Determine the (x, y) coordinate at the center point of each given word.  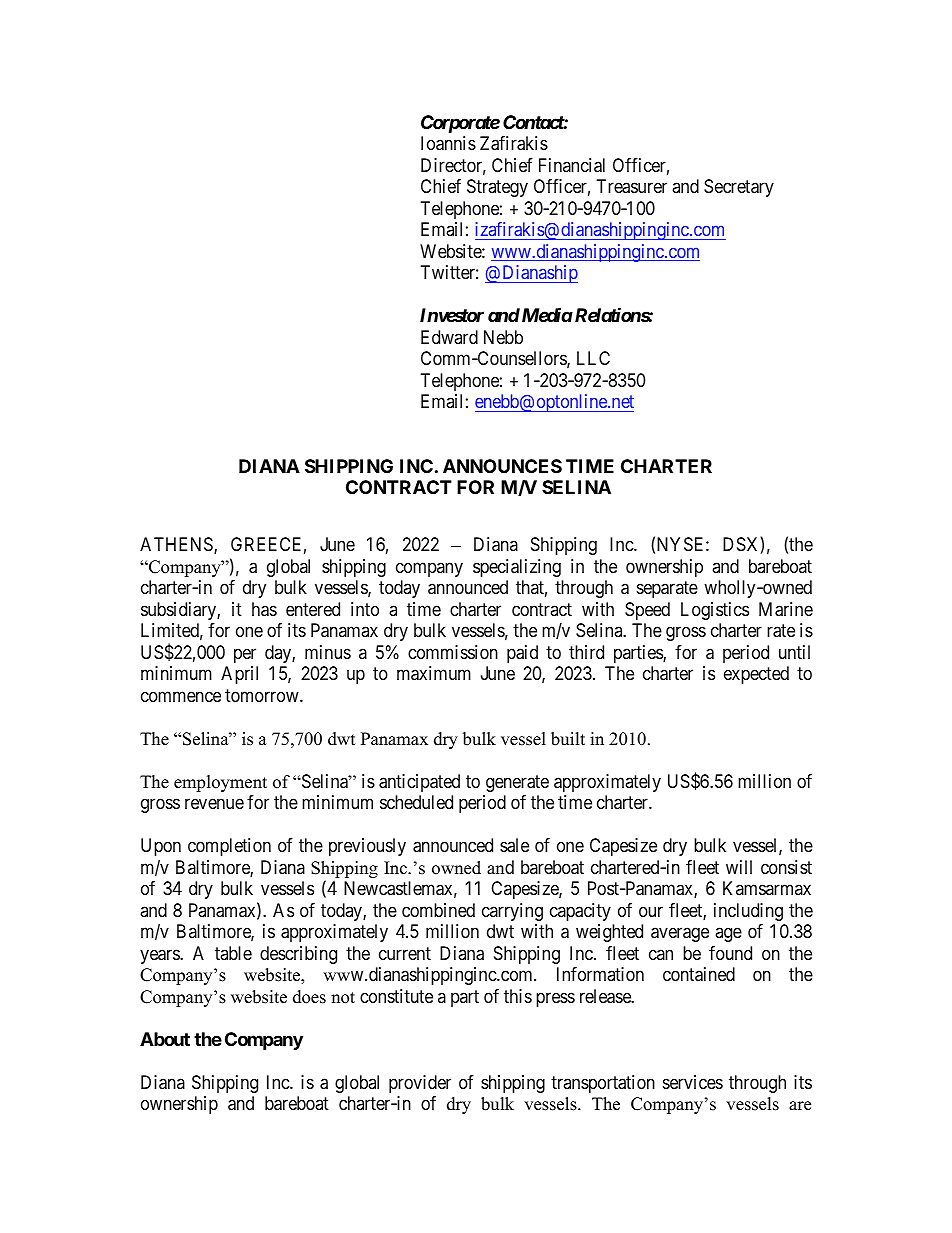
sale (514, 845)
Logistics (715, 611)
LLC (593, 358)
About (165, 1039)
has (264, 609)
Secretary (739, 188)
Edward (449, 337)
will (739, 867)
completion (229, 847)
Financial (572, 165)
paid (522, 654)
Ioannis (448, 143)
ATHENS (177, 545)
